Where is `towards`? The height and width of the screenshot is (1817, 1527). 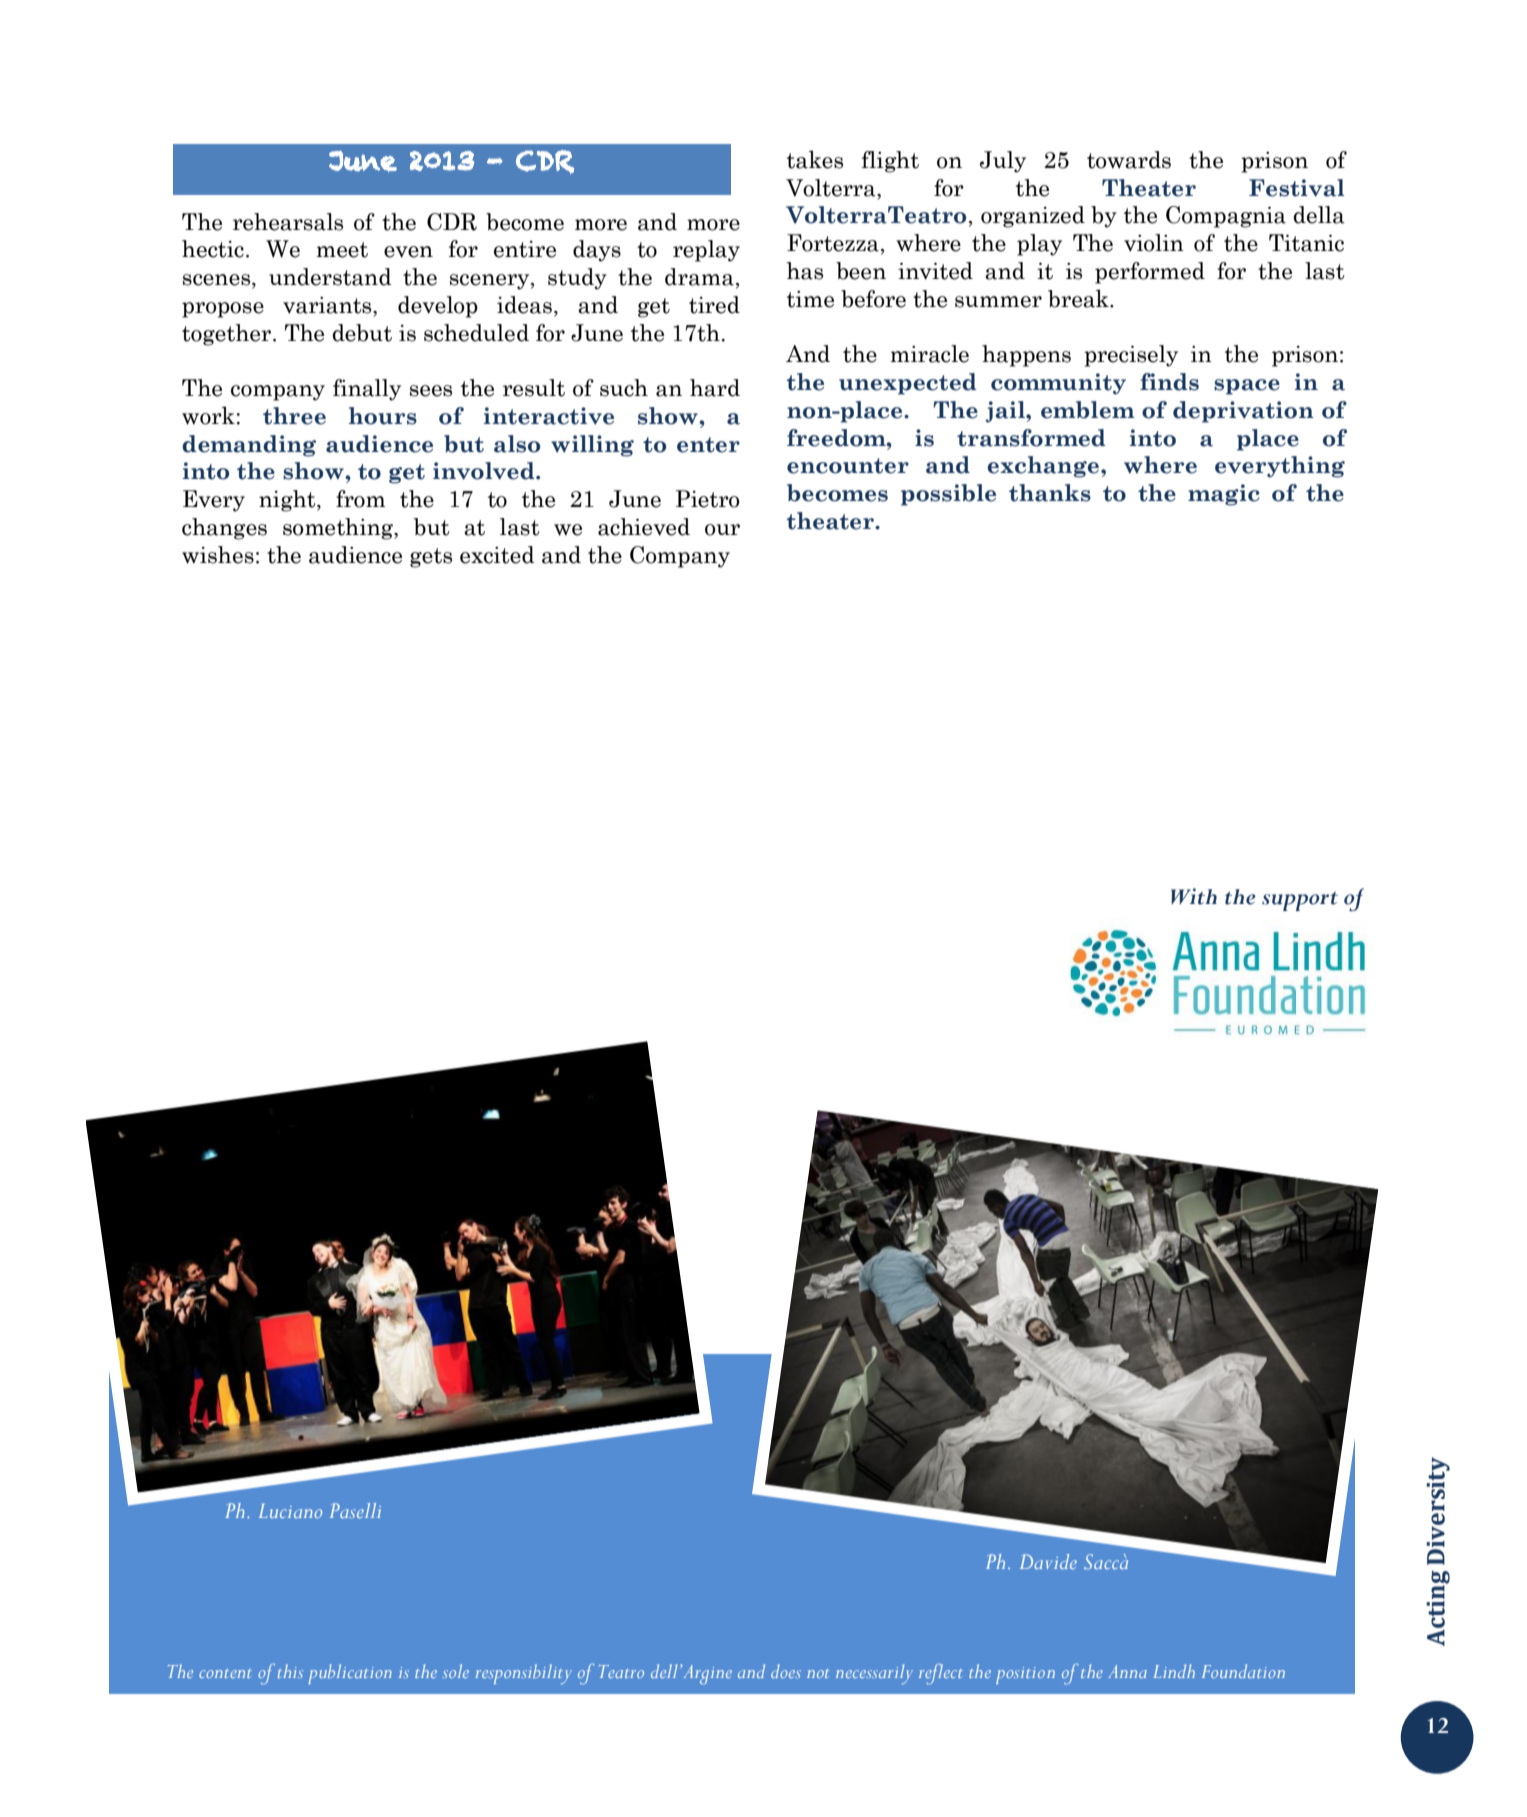 towards is located at coordinates (1129, 160).
